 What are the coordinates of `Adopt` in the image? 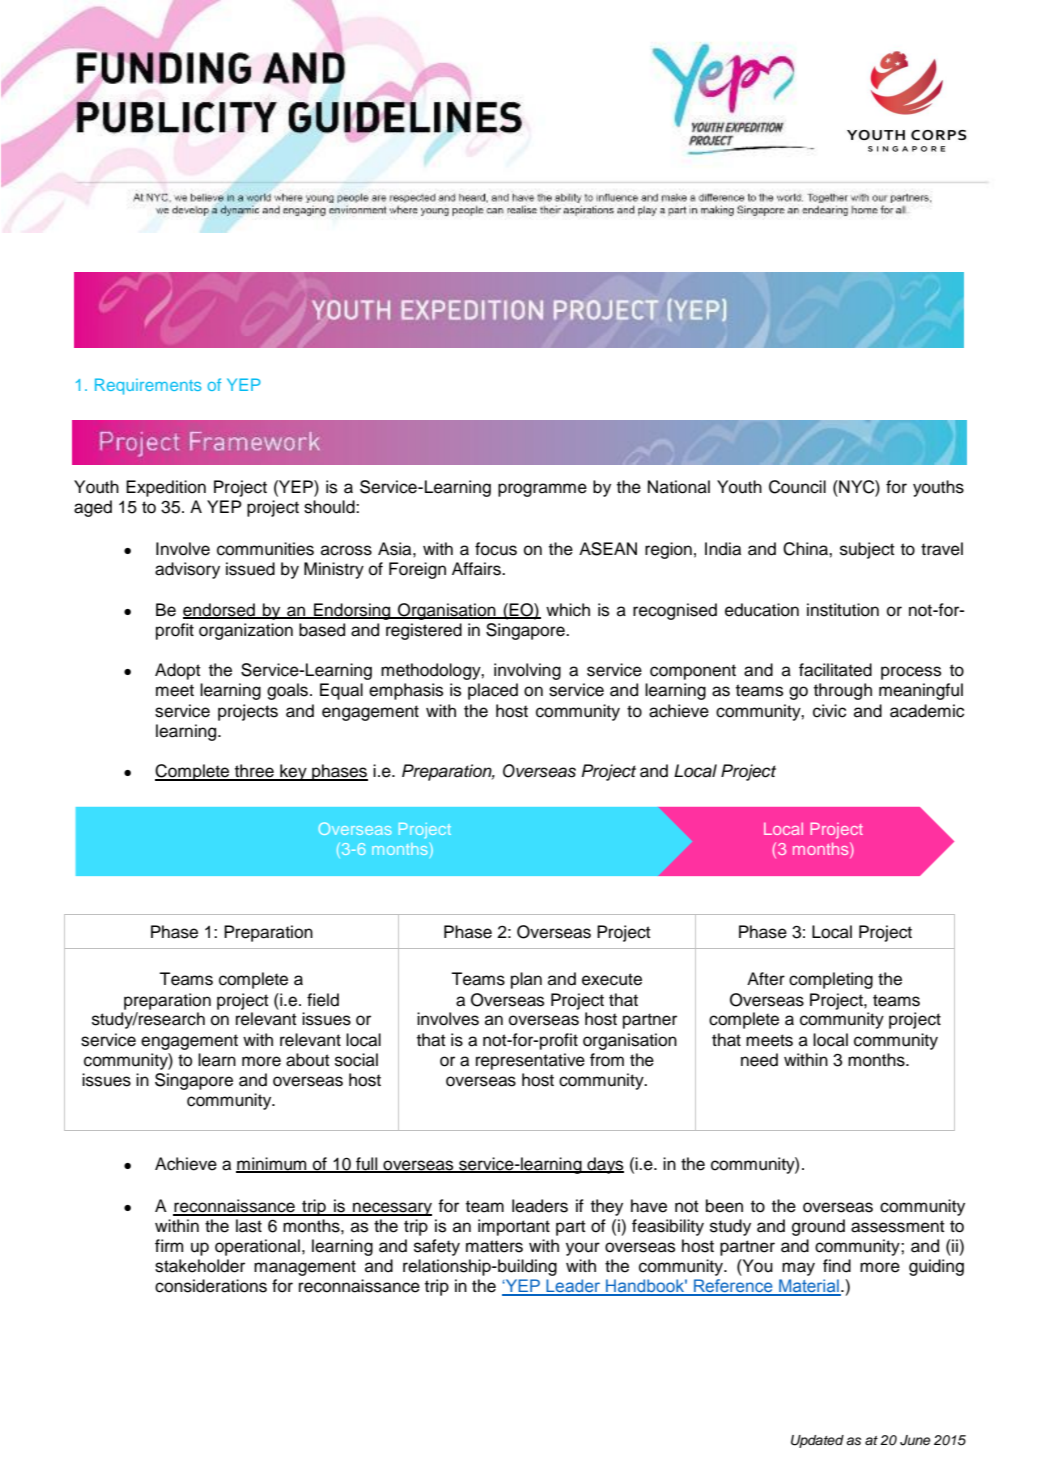 It's located at (178, 671).
